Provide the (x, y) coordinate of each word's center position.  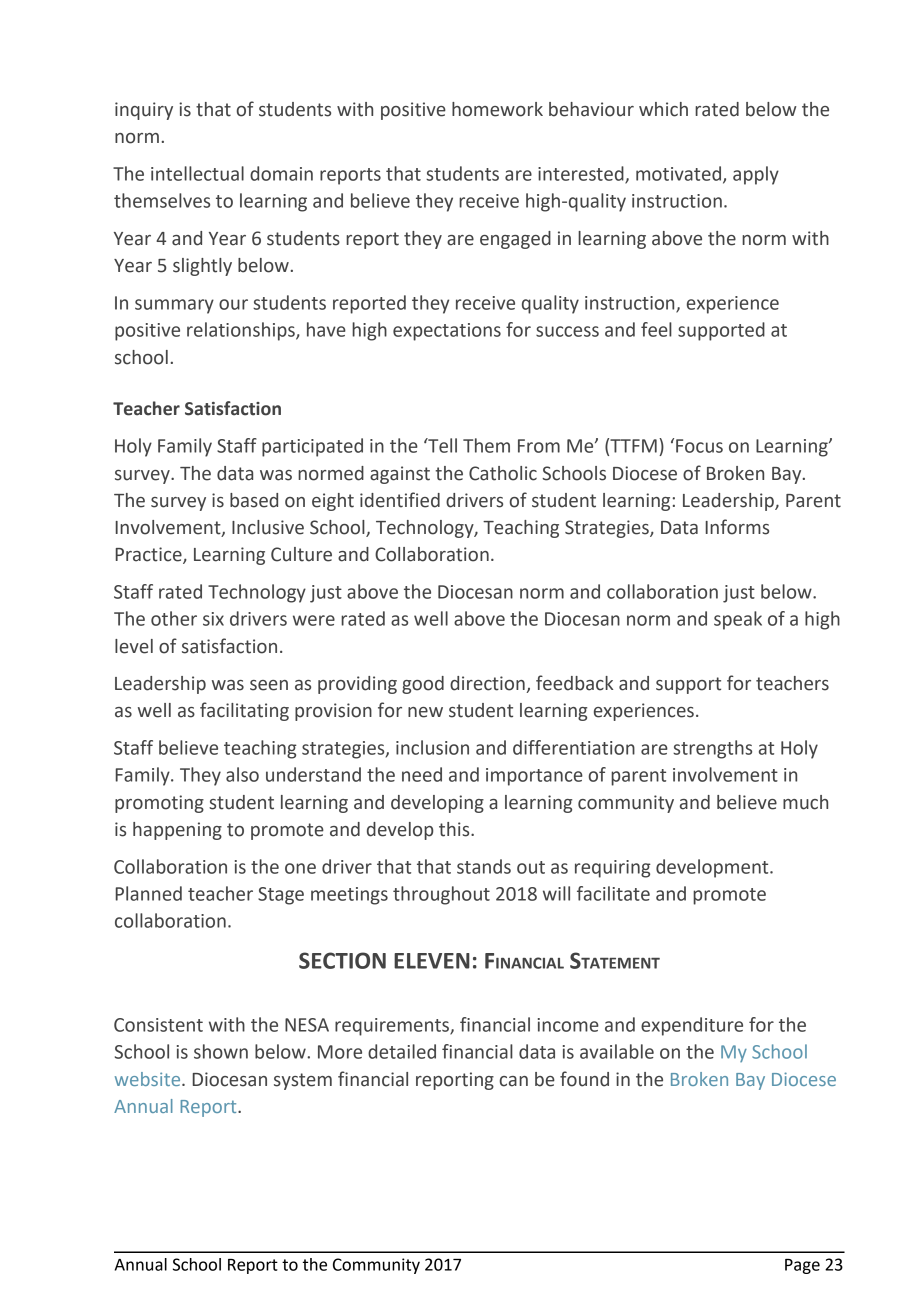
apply (756, 175)
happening (177, 831)
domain (281, 173)
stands (484, 866)
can (514, 1081)
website (149, 1079)
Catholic (503, 473)
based (254, 500)
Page (802, 1266)
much (805, 802)
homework (497, 109)
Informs (737, 527)
